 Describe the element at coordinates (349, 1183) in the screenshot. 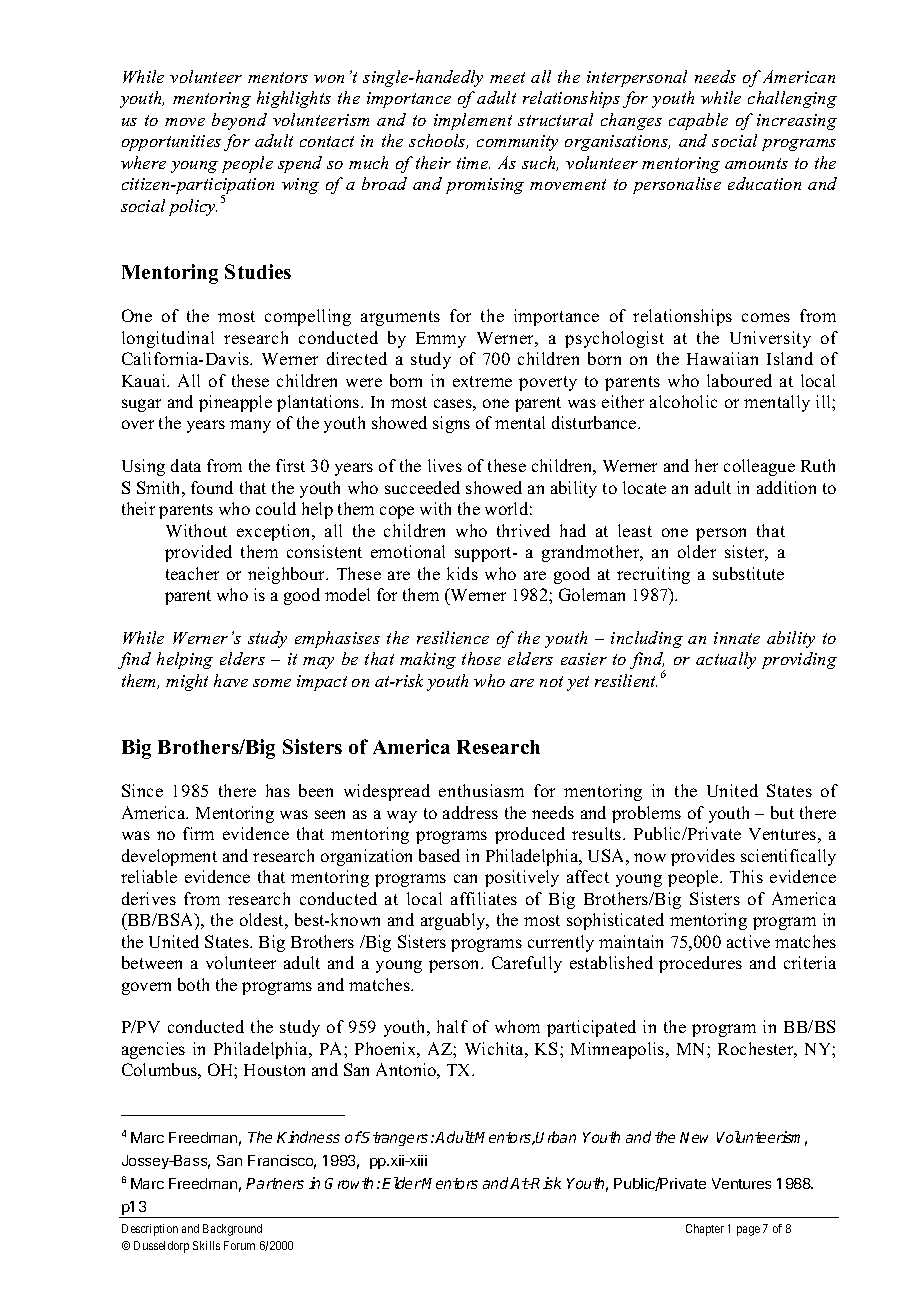

I see `Growth` at that location.
